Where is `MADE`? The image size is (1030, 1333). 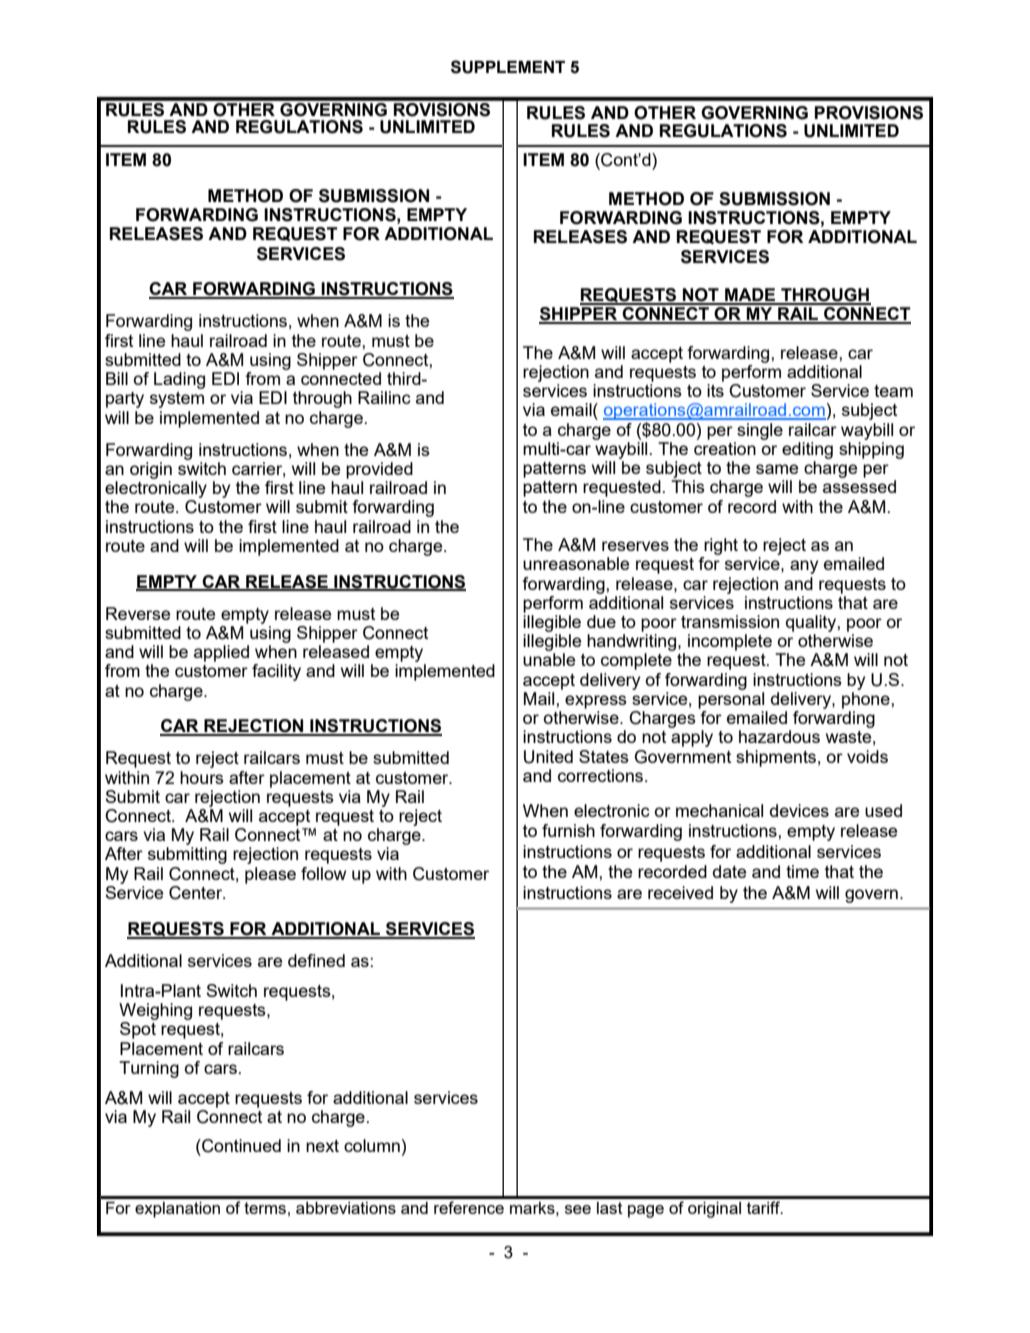 MADE is located at coordinates (750, 296).
